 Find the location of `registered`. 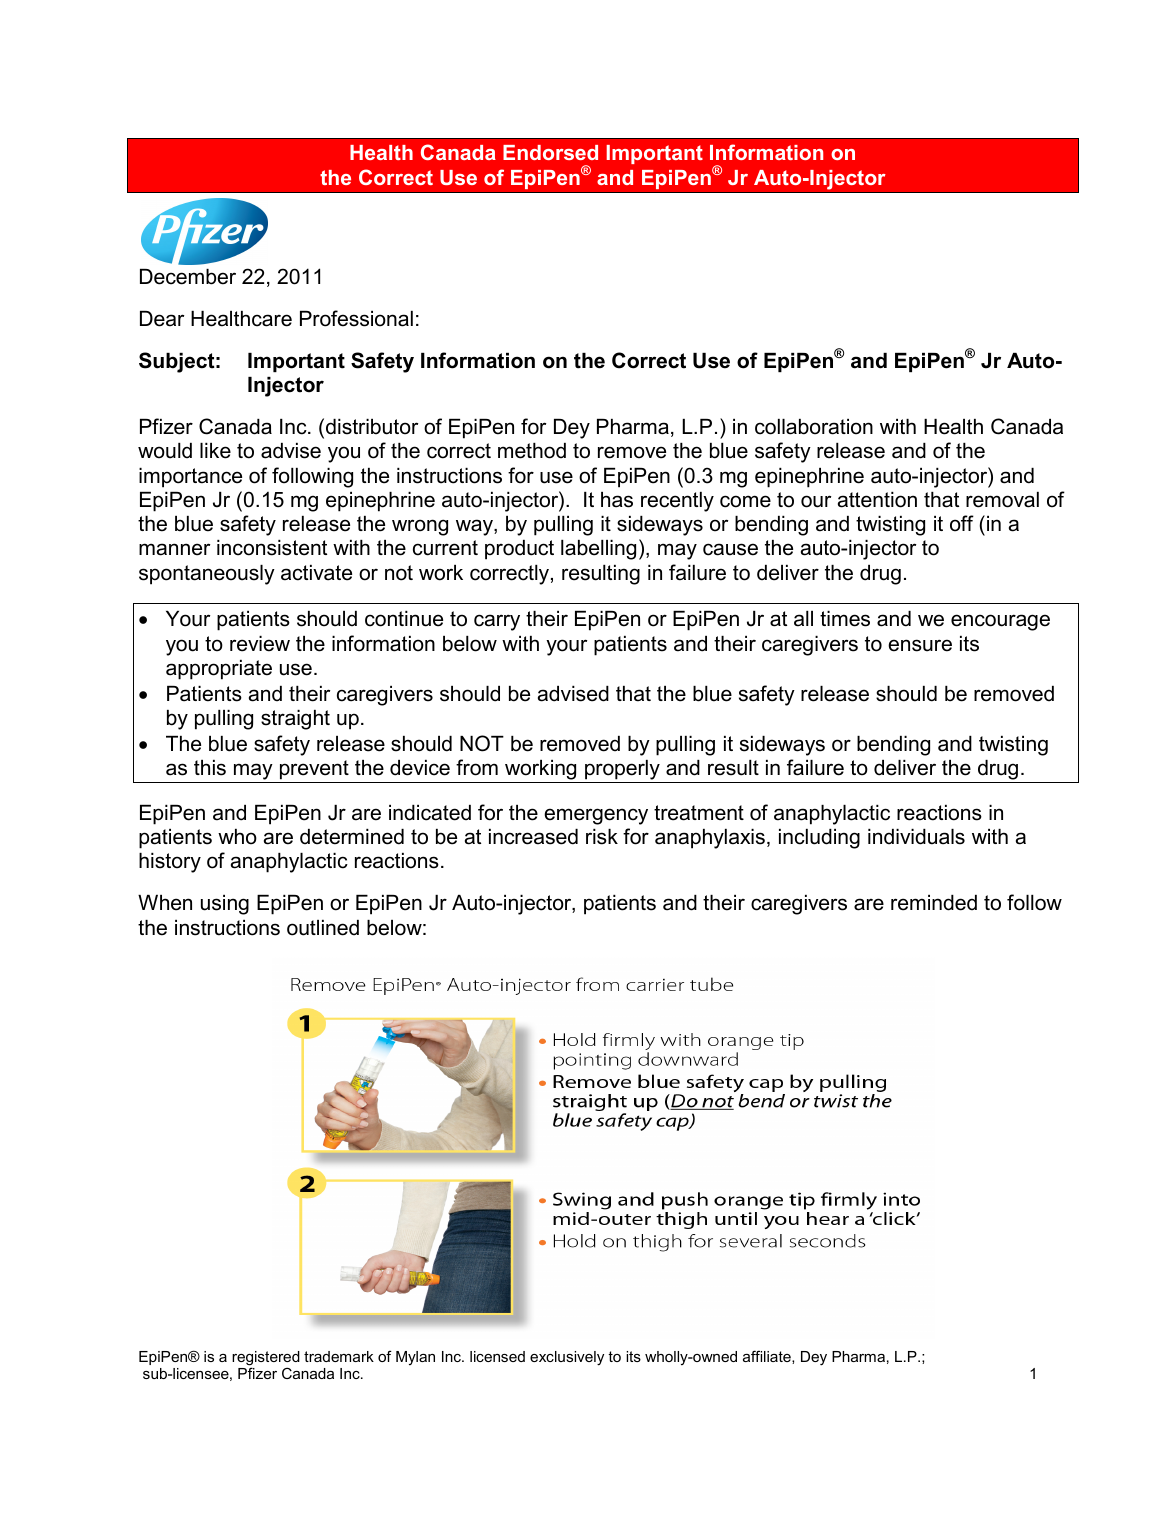

registered is located at coordinates (266, 1359).
